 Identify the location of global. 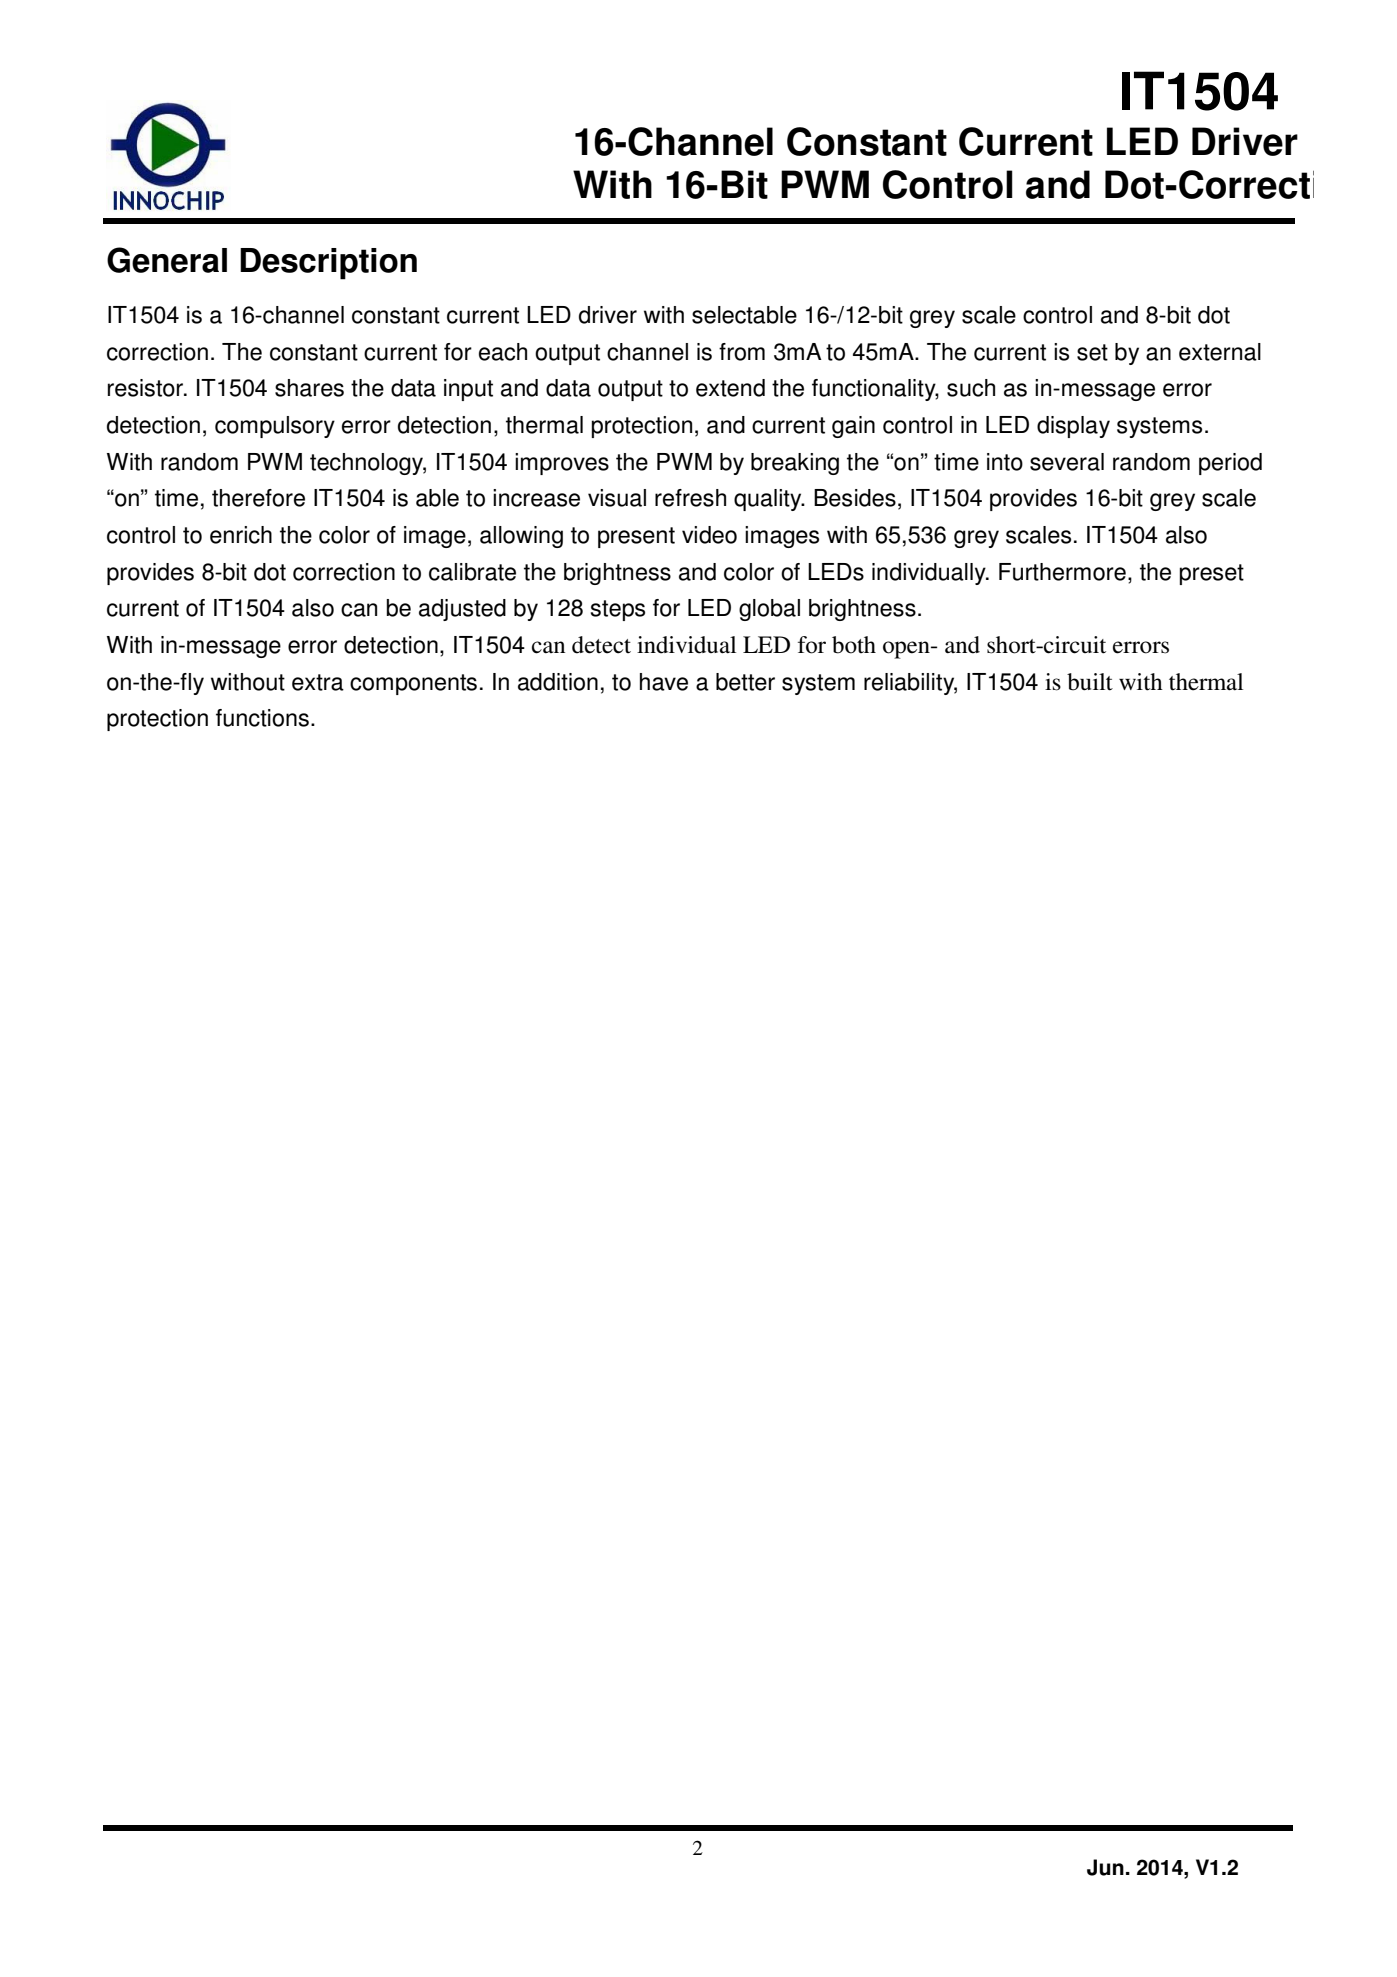
(769, 610).
